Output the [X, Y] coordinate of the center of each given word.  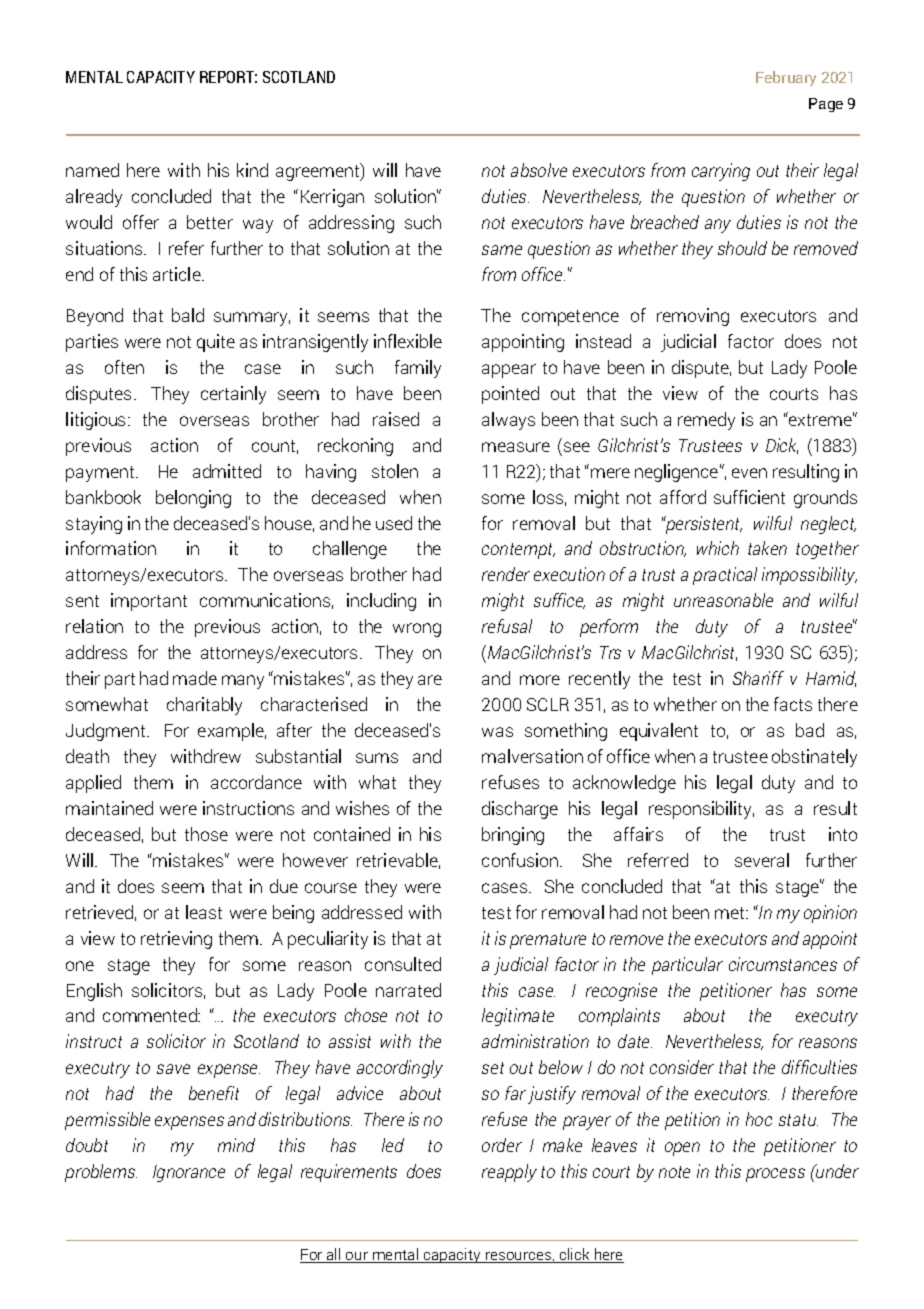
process [775, 1175]
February [786, 78]
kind [252, 170]
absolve [539, 170]
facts [793, 704]
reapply [509, 1173]
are [430, 680]
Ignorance [189, 1173]
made [195, 678]
